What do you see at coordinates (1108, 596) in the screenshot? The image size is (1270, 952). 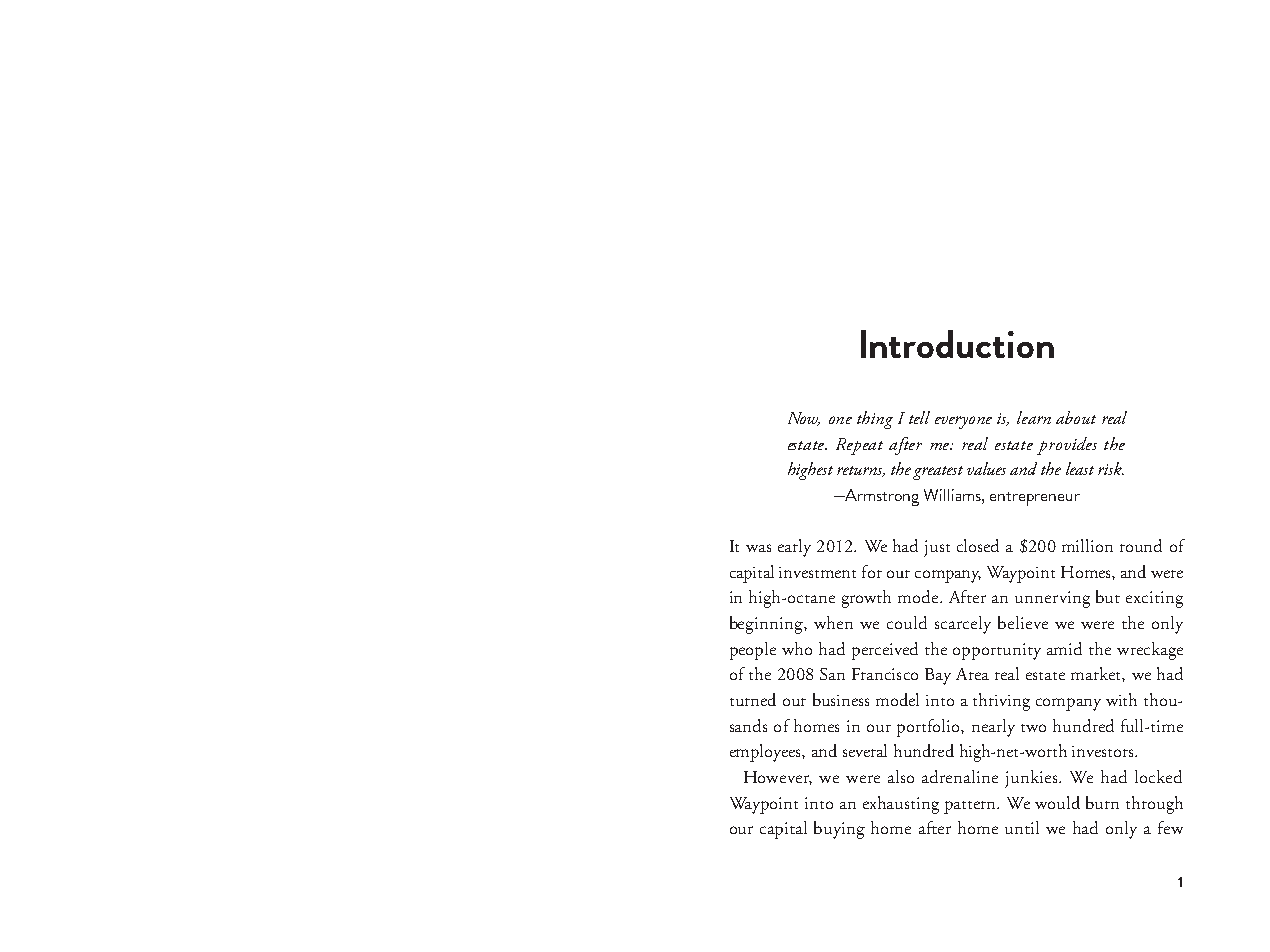 I see `but` at bounding box center [1108, 596].
